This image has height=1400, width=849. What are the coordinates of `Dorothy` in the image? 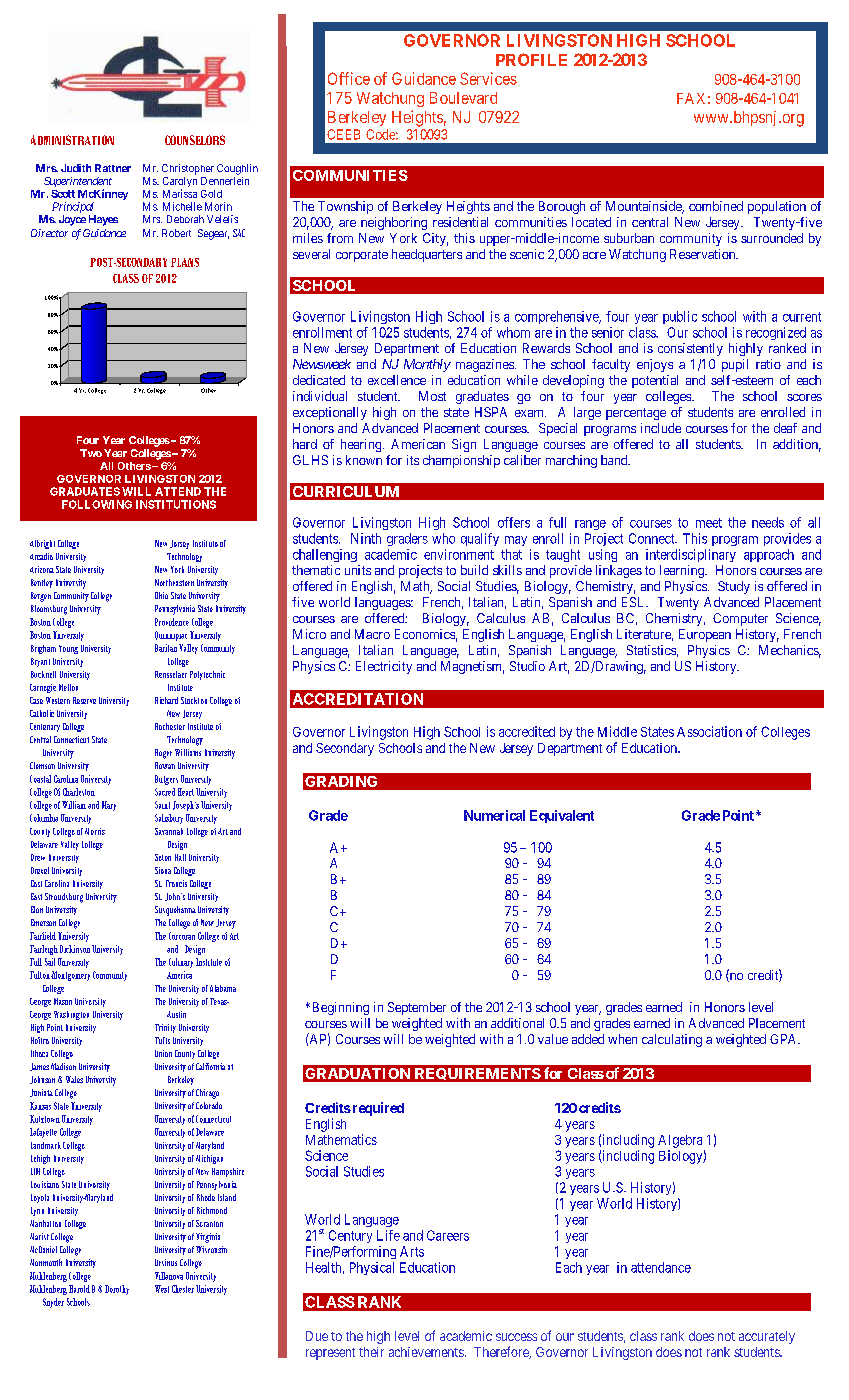 It's located at (117, 1290).
